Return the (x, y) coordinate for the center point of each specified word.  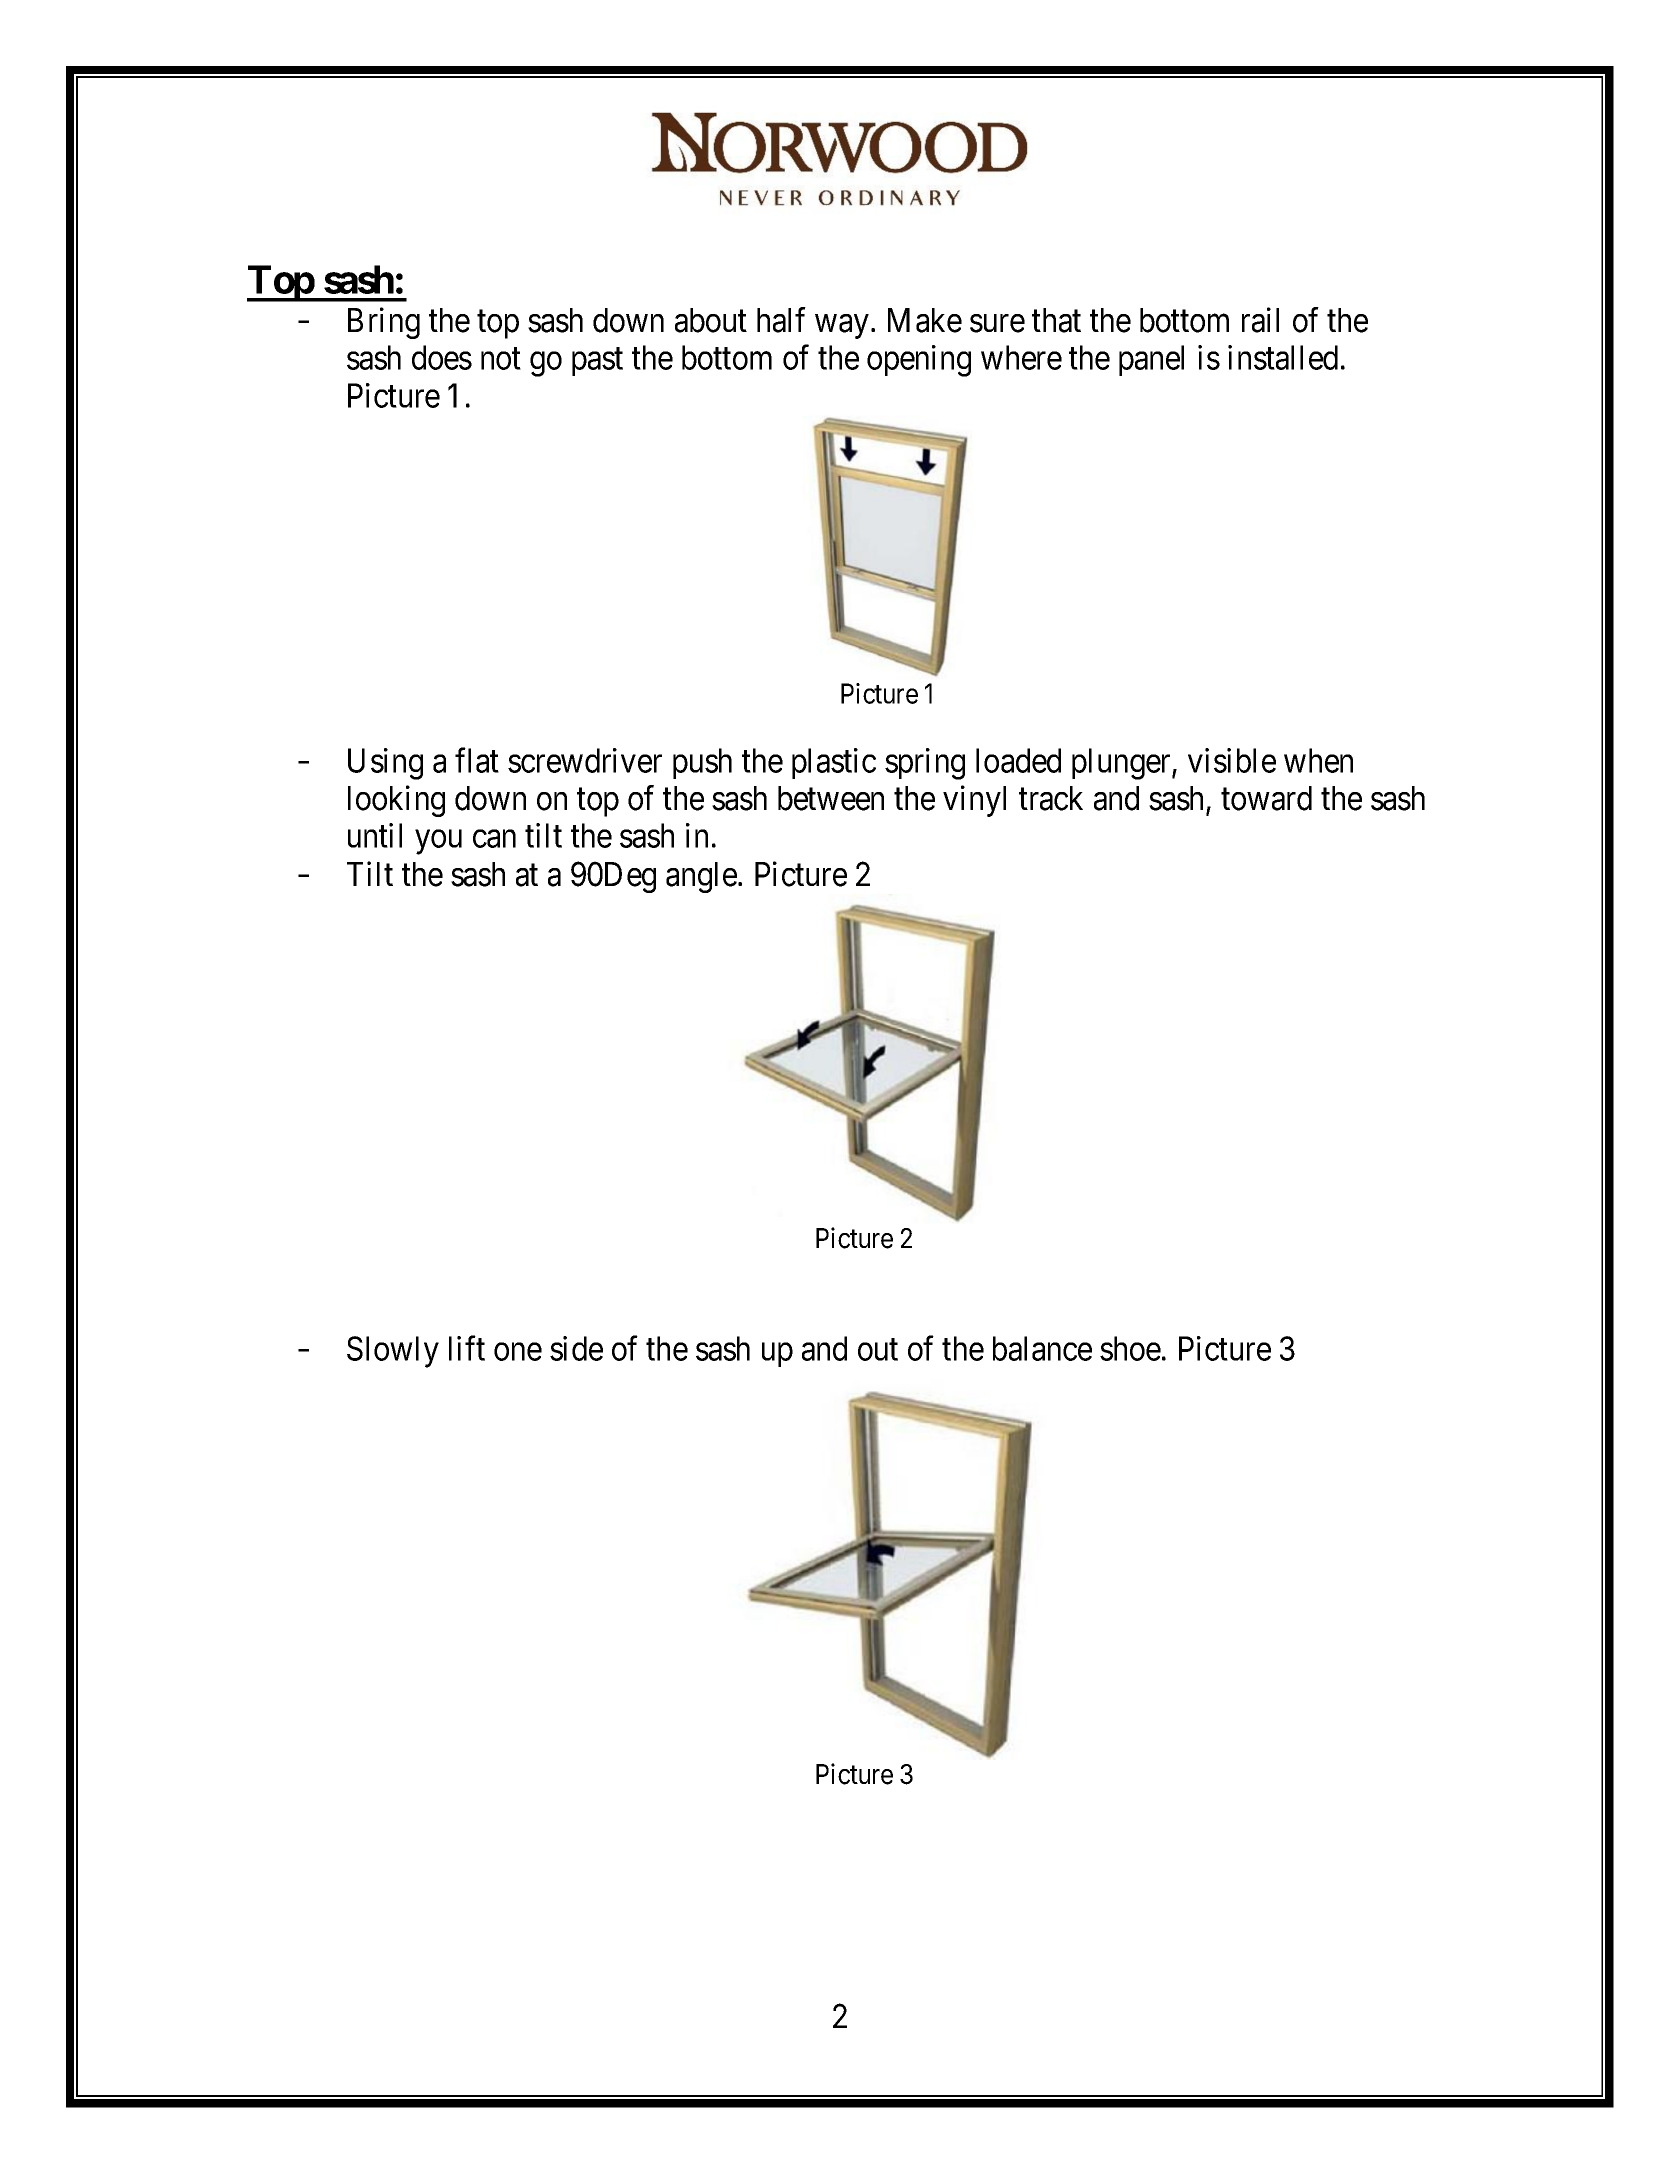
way (842, 327)
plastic (834, 763)
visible (1232, 760)
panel (1151, 360)
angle (701, 877)
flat (477, 760)
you (438, 842)
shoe (1130, 1348)
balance (1042, 1348)
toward (1266, 798)
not (501, 359)
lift (467, 1348)
